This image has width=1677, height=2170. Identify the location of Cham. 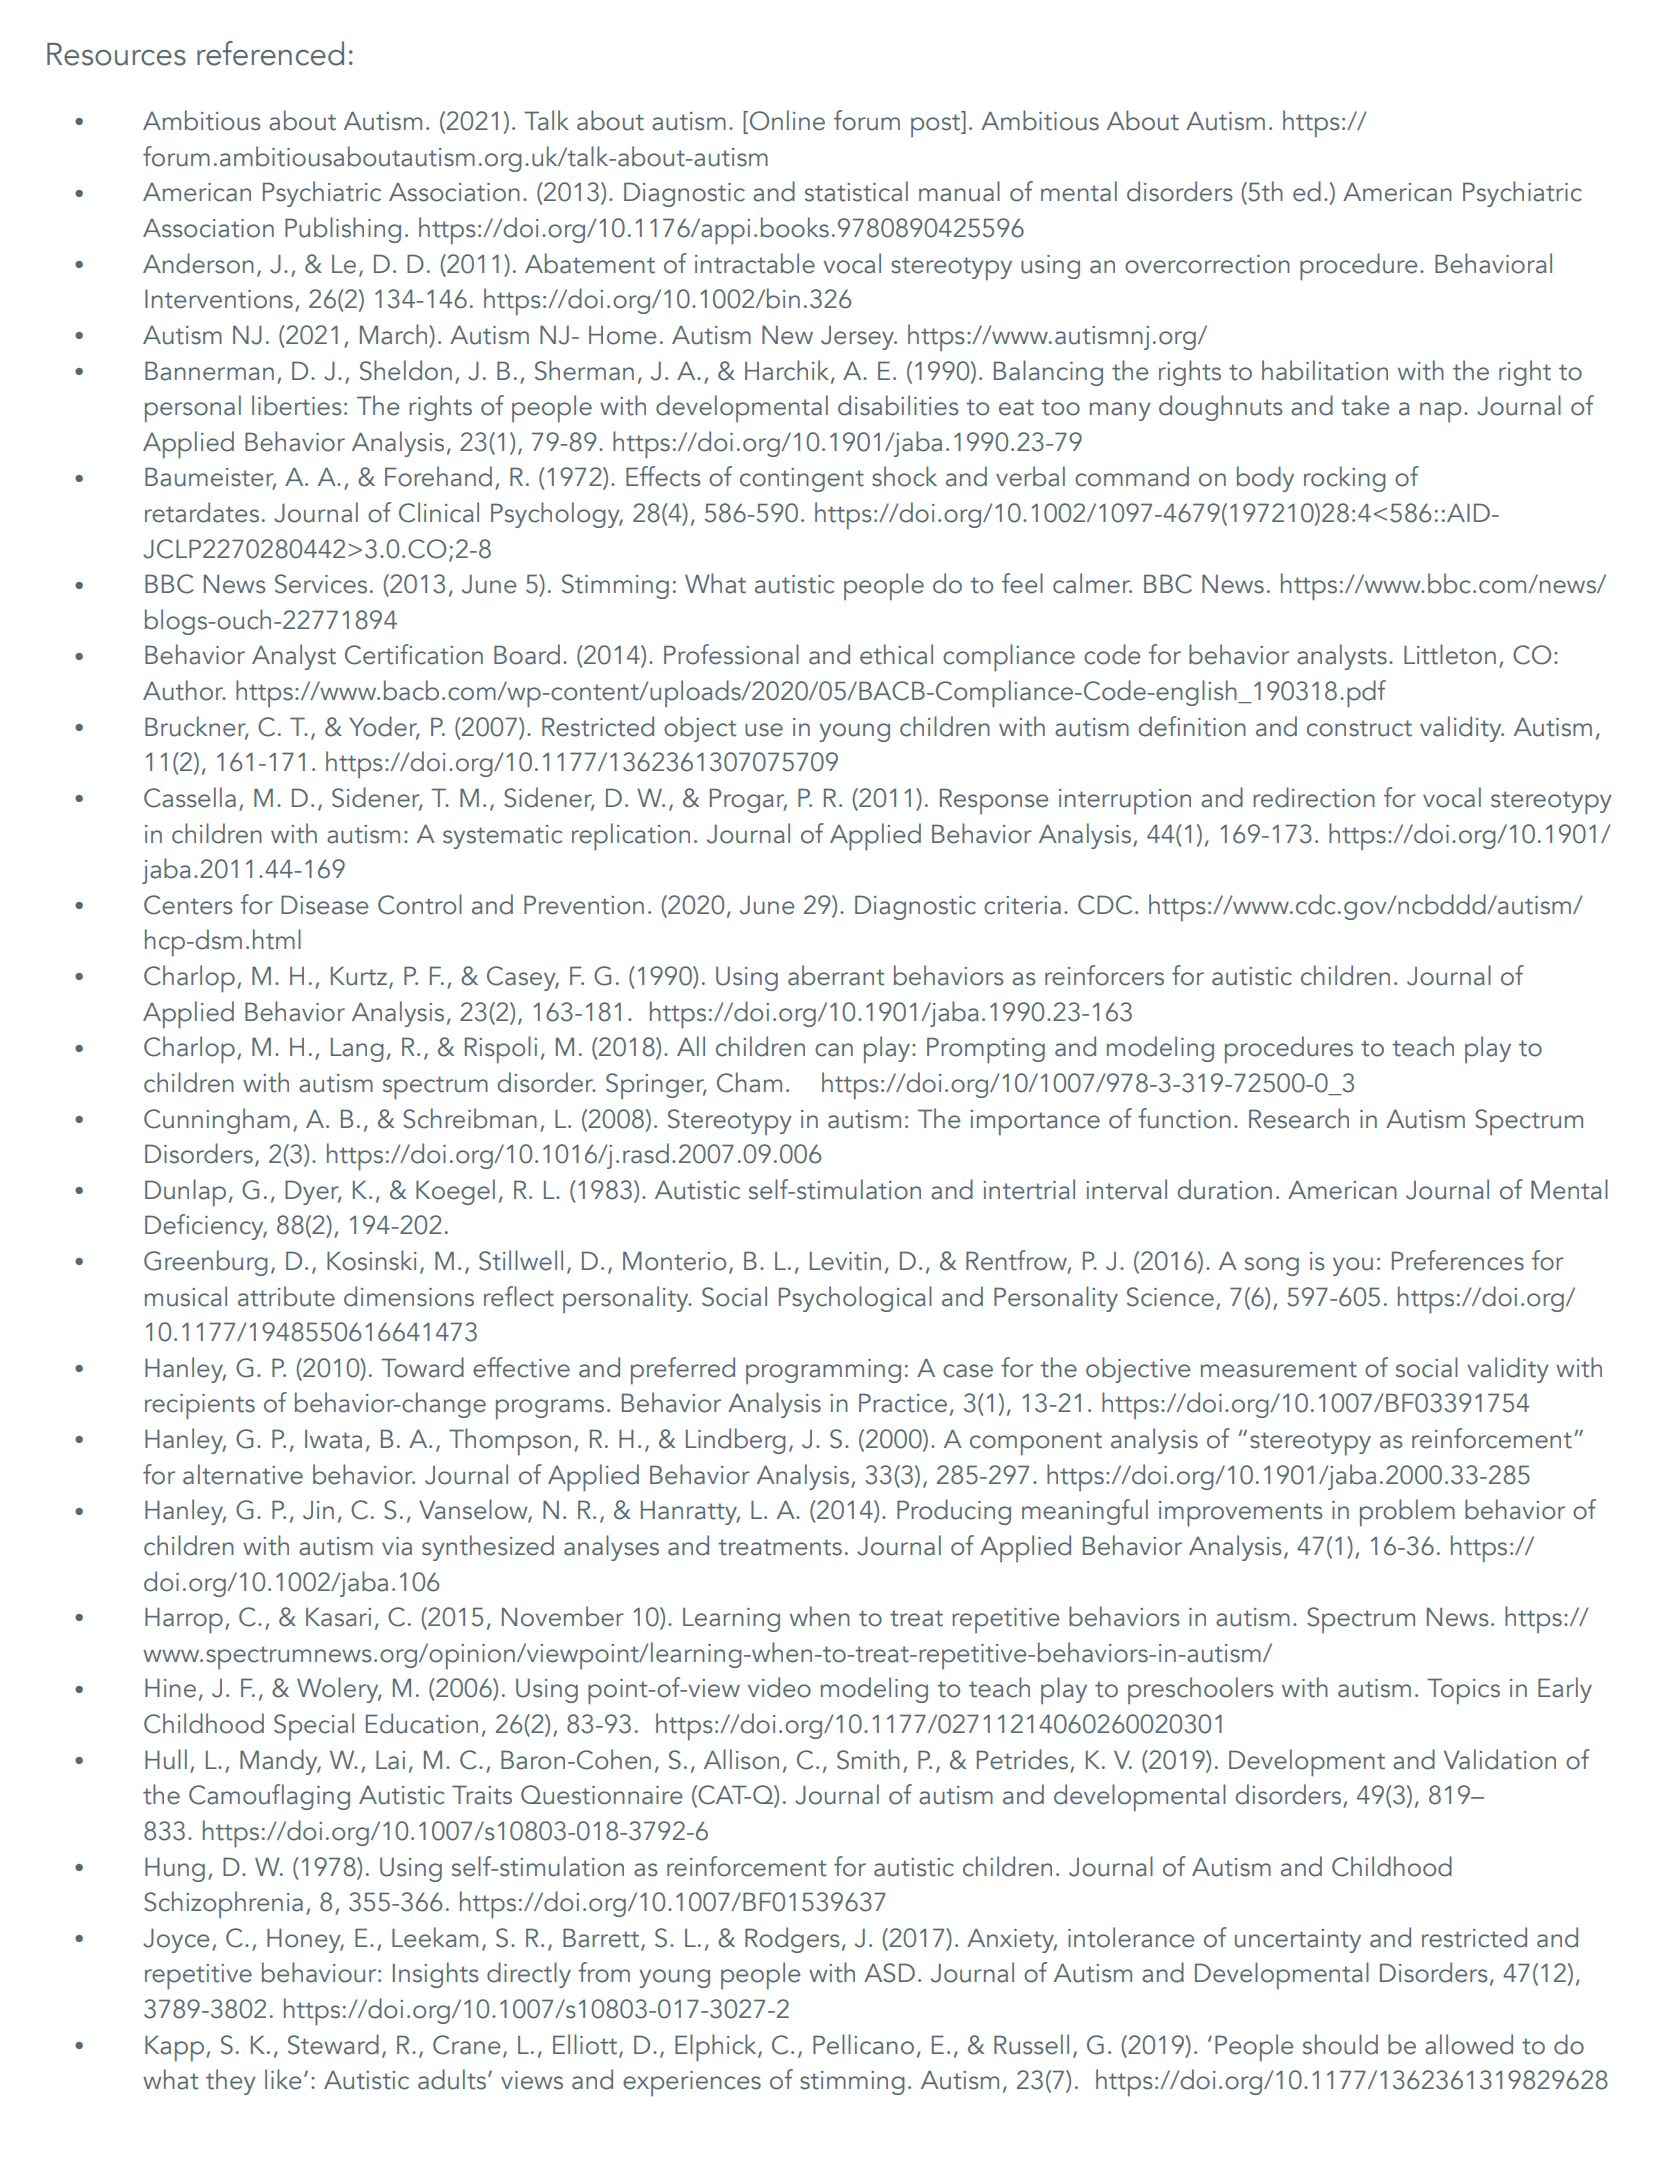
(749, 1082).
